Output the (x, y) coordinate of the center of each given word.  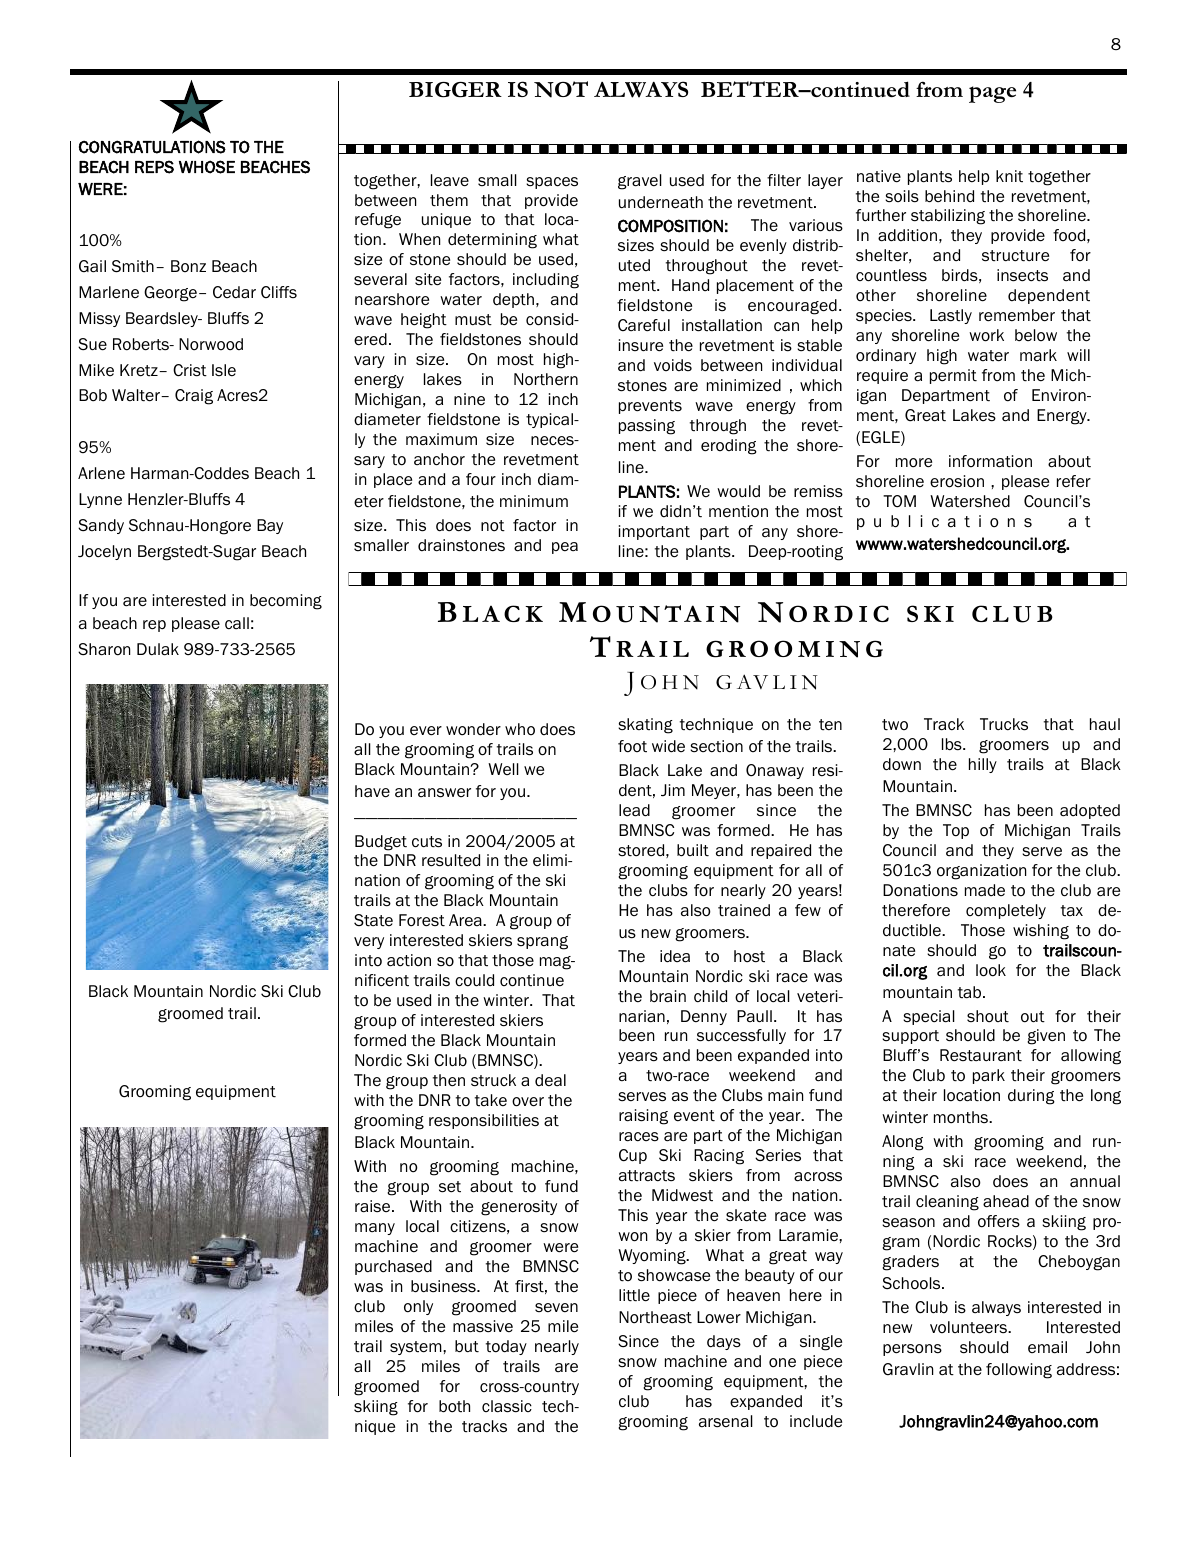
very (369, 943)
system (417, 1348)
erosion (957, 481)
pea (565, 548)
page (992, 94)
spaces (552, 183)
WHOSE (207, 167)
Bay (270, 526)
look (991, 970)
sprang (542, 943)
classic (507, 1406)
